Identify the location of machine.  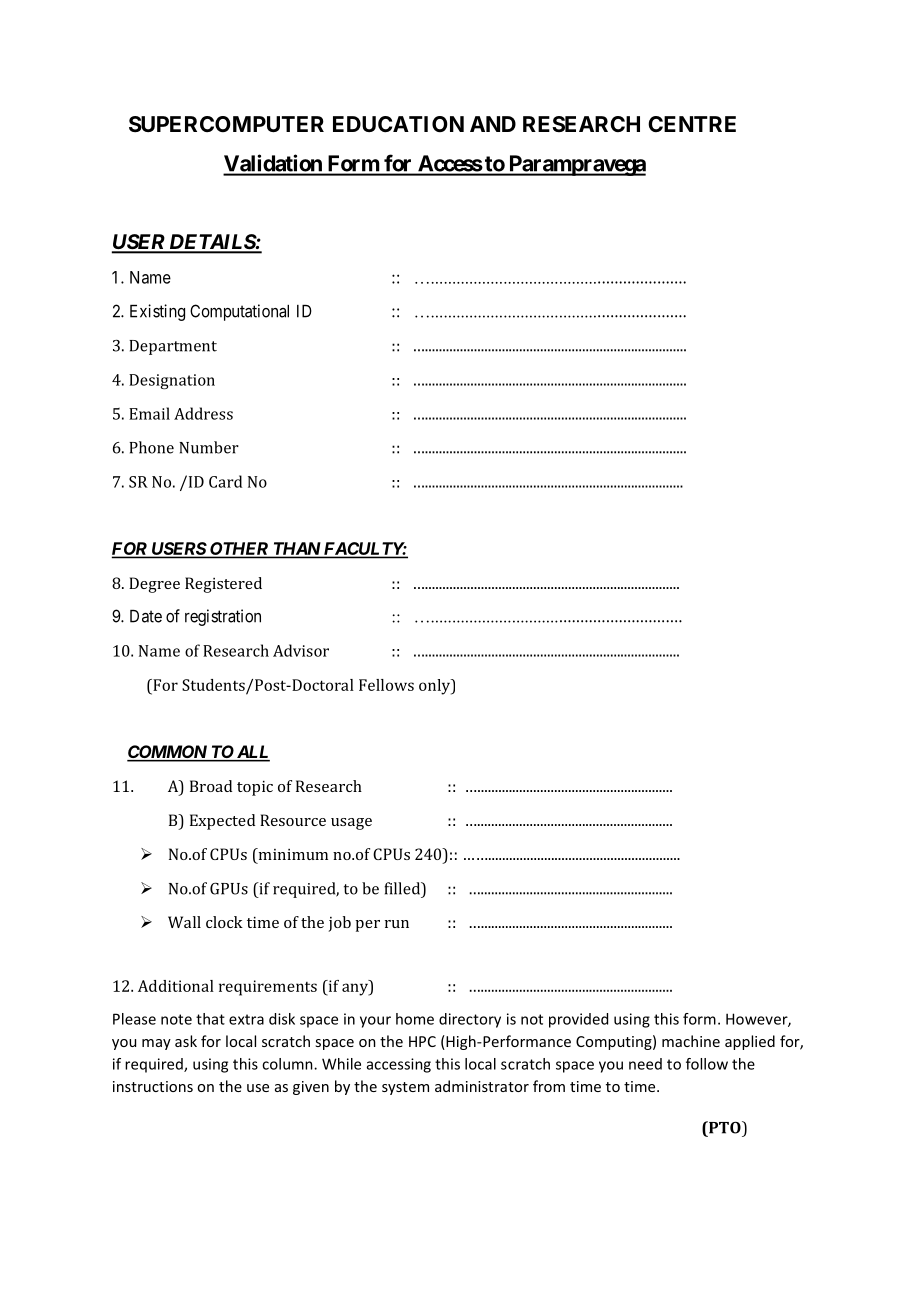
(691, 1041).
